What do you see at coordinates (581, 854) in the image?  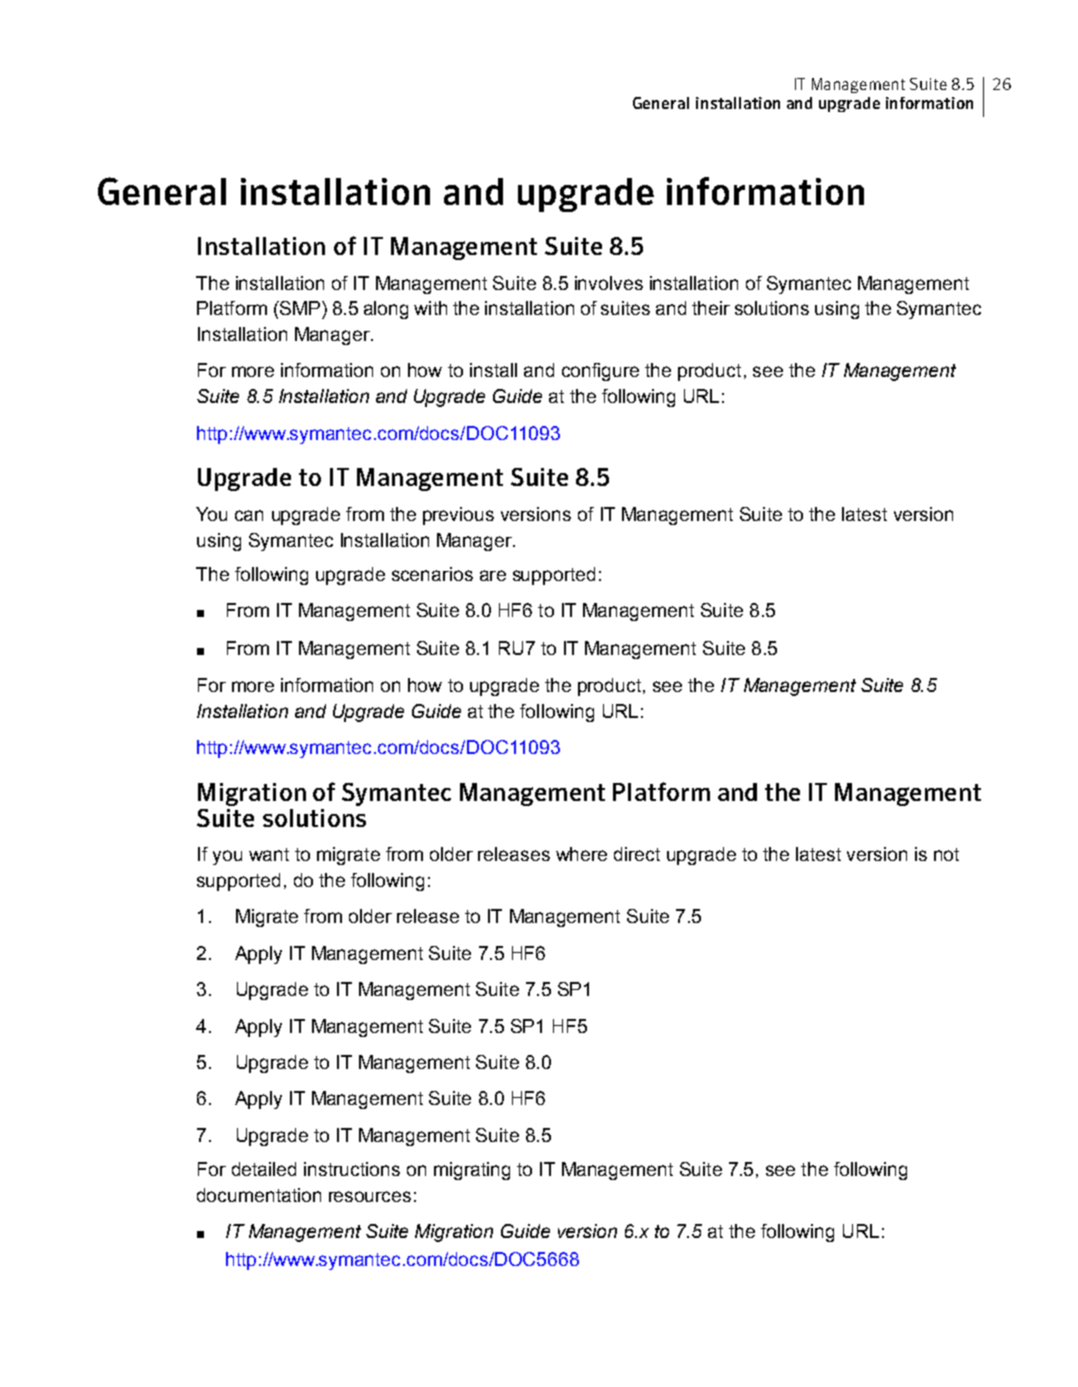 I see `where` at bounding box center [581, 854].
